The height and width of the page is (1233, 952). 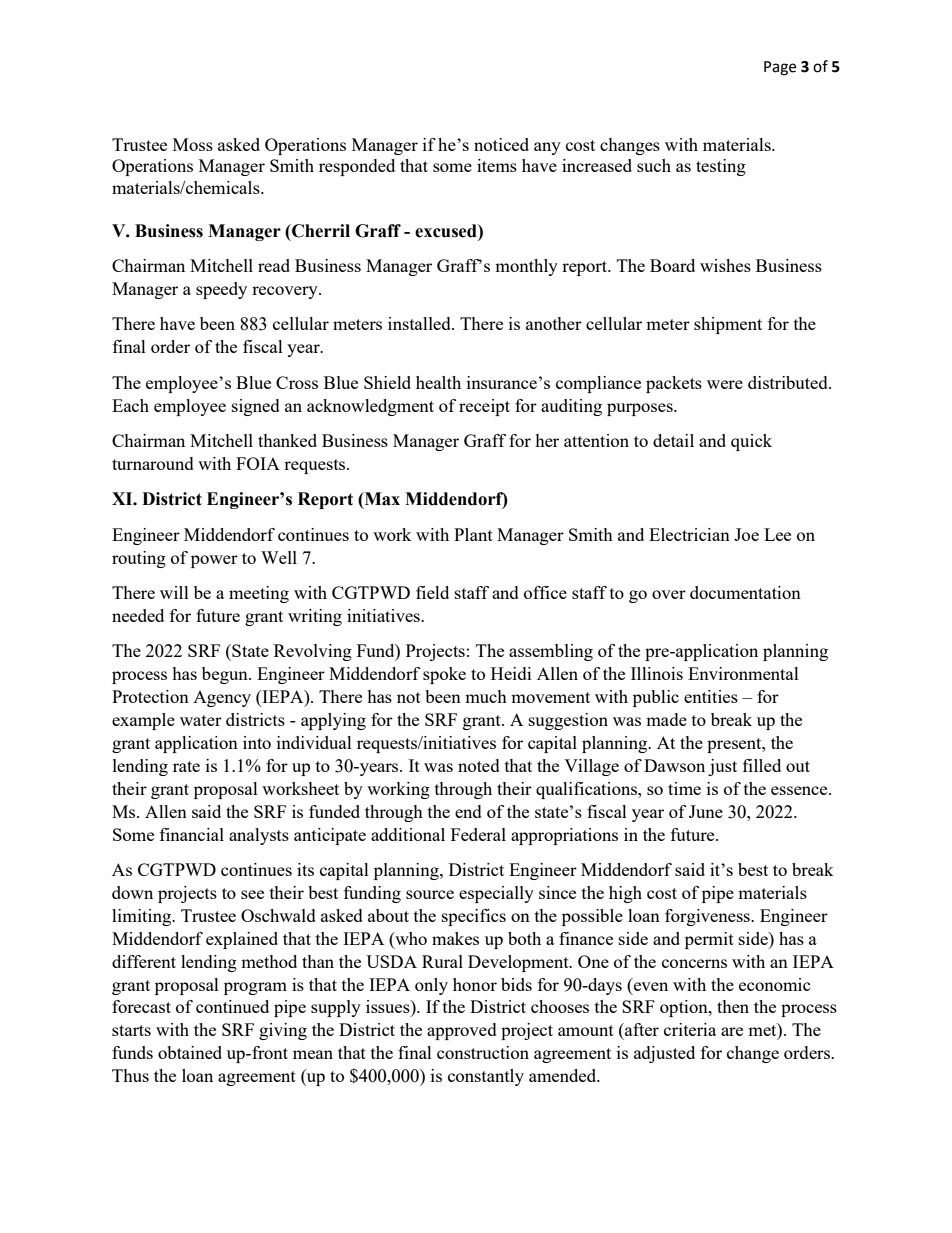 What do you see at coordinates (501, 144) in the page?
I see `noticed` at bounding box center [501, 144].
